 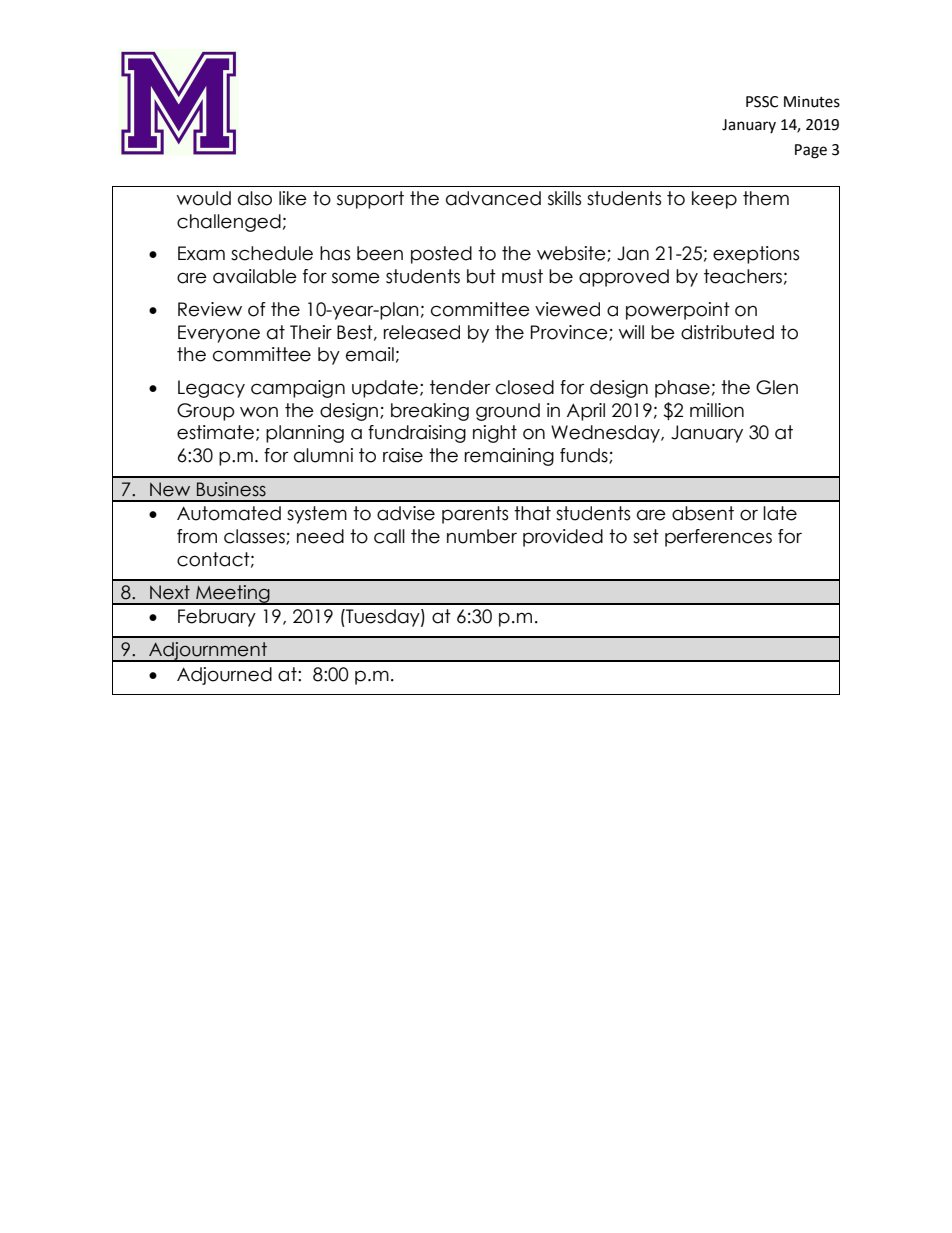 I want to click on also, so click(x=255, y=198).
